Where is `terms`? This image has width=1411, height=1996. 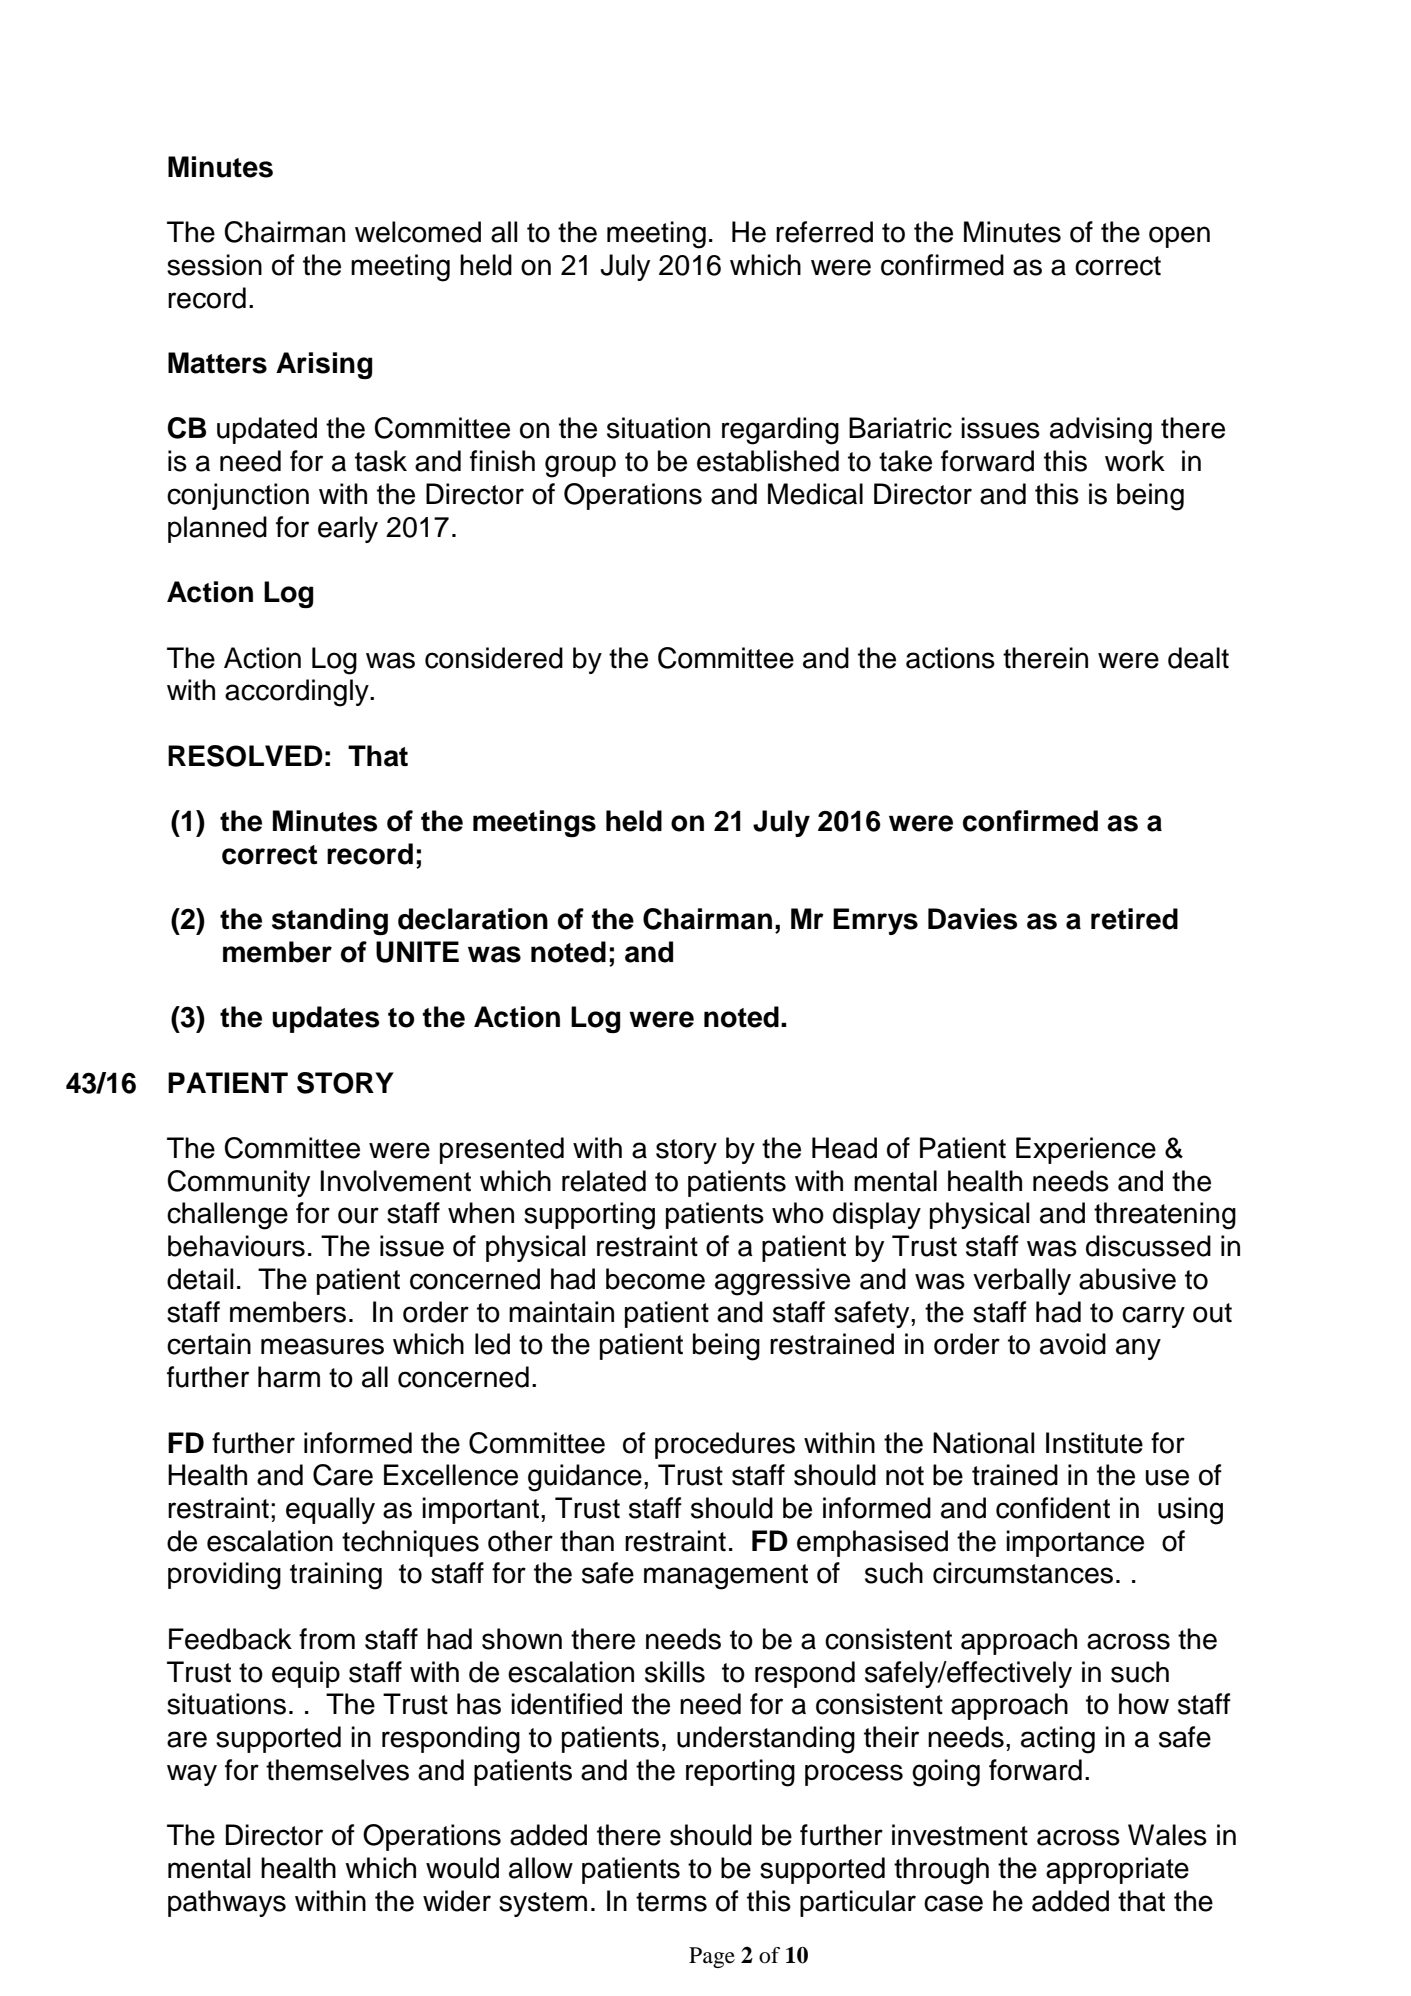 terms is located at coordinates (671, 1902).
